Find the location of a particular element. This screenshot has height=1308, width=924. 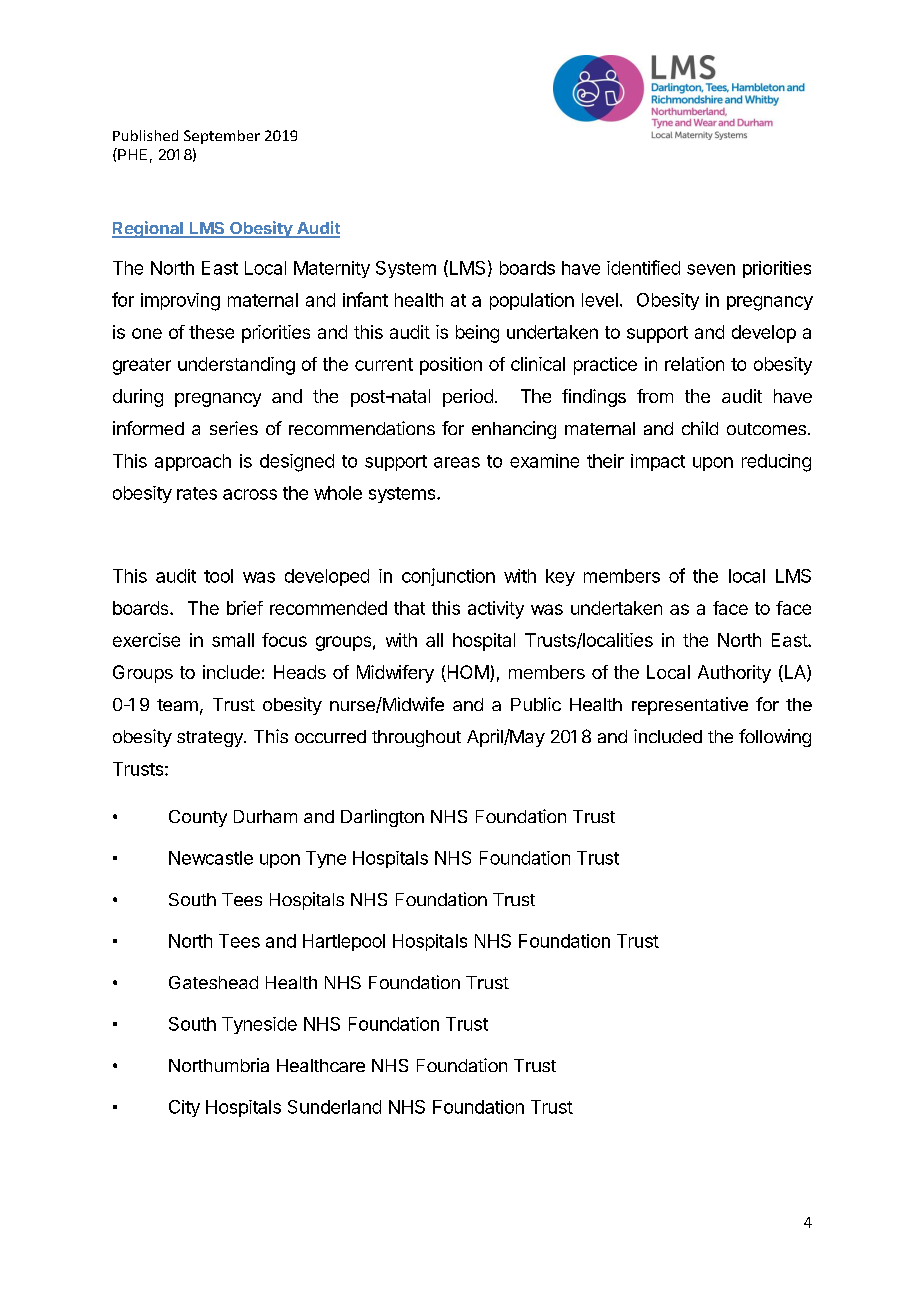

Maternity is located at coordinates (332, 269).
